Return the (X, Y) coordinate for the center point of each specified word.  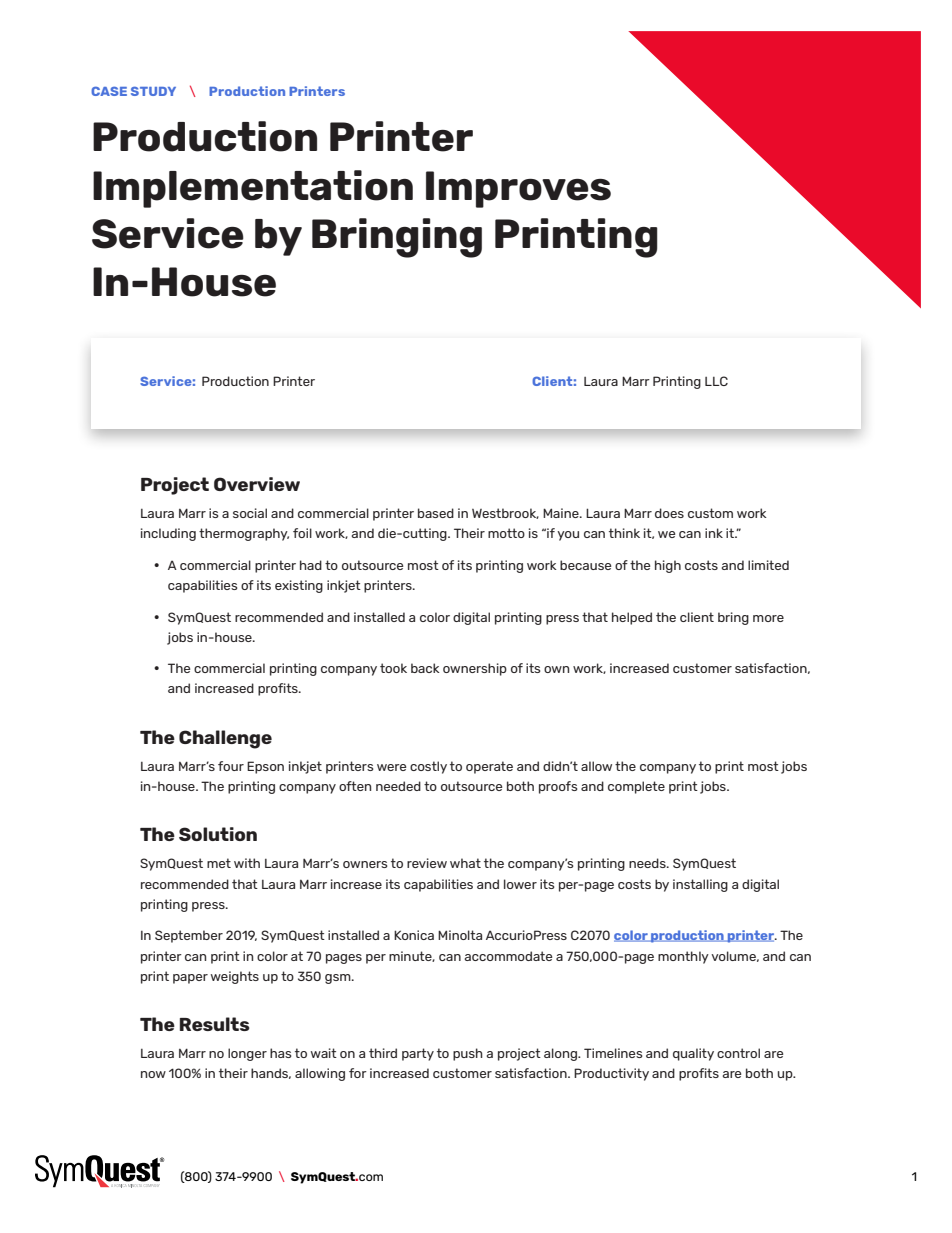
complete (636, 787)
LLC (716, 381)
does (669, 513)
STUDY (153, 91)
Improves (518, 189)
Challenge (225, 739)
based (436, 513)
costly (428, 767)
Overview (257, 484)
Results (215, 1024)
